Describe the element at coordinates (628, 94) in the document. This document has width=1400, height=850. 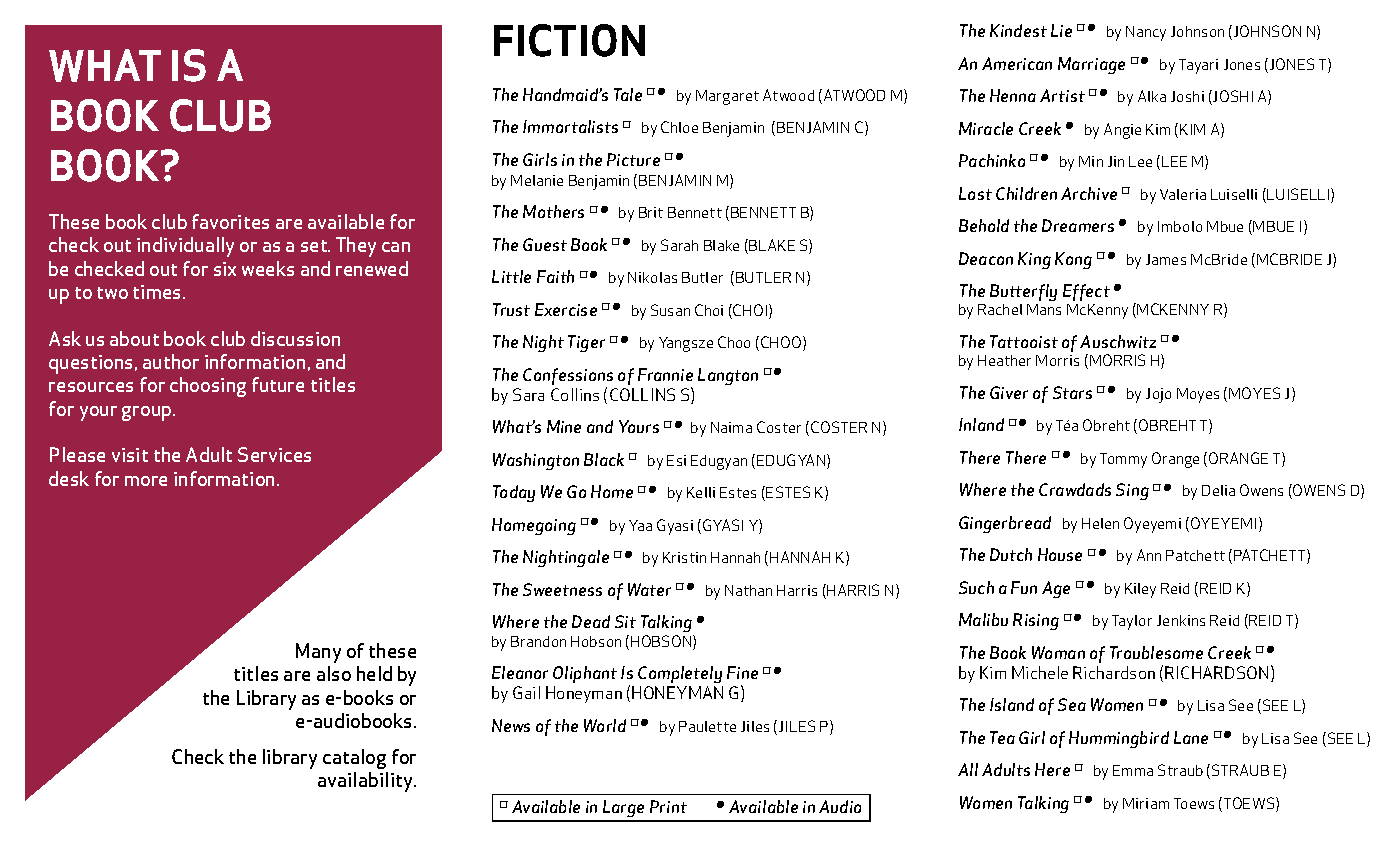
I see `Tale` at that location.
